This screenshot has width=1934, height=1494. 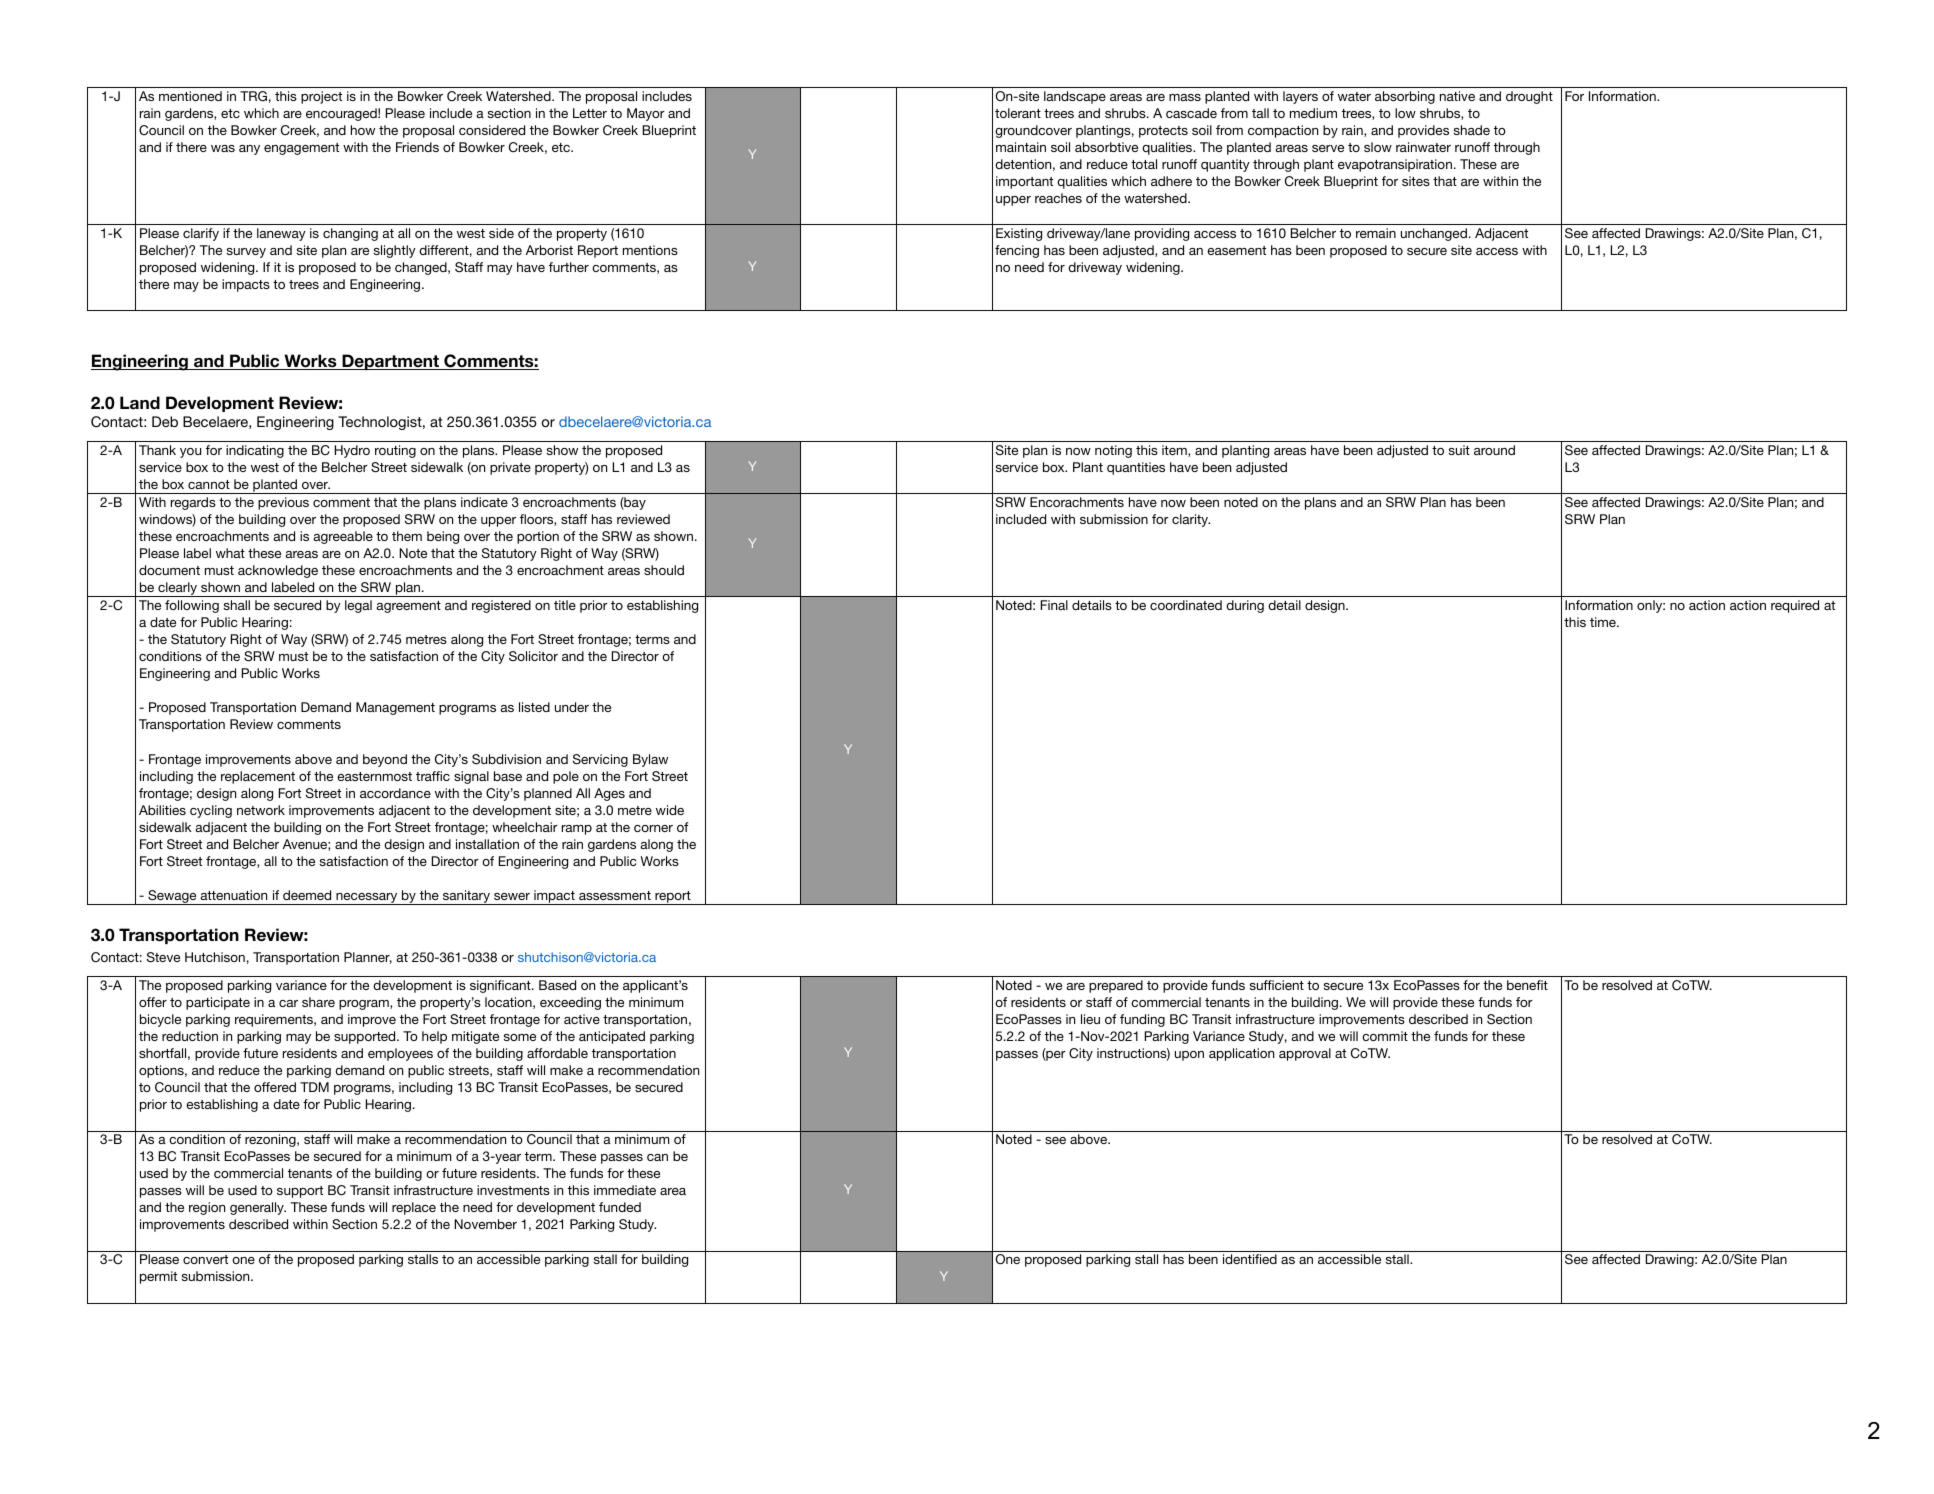 What do you see at coordinates (1527, 985) in the screenshot?
I see `benefit` at bounding box center [1527, 985].
